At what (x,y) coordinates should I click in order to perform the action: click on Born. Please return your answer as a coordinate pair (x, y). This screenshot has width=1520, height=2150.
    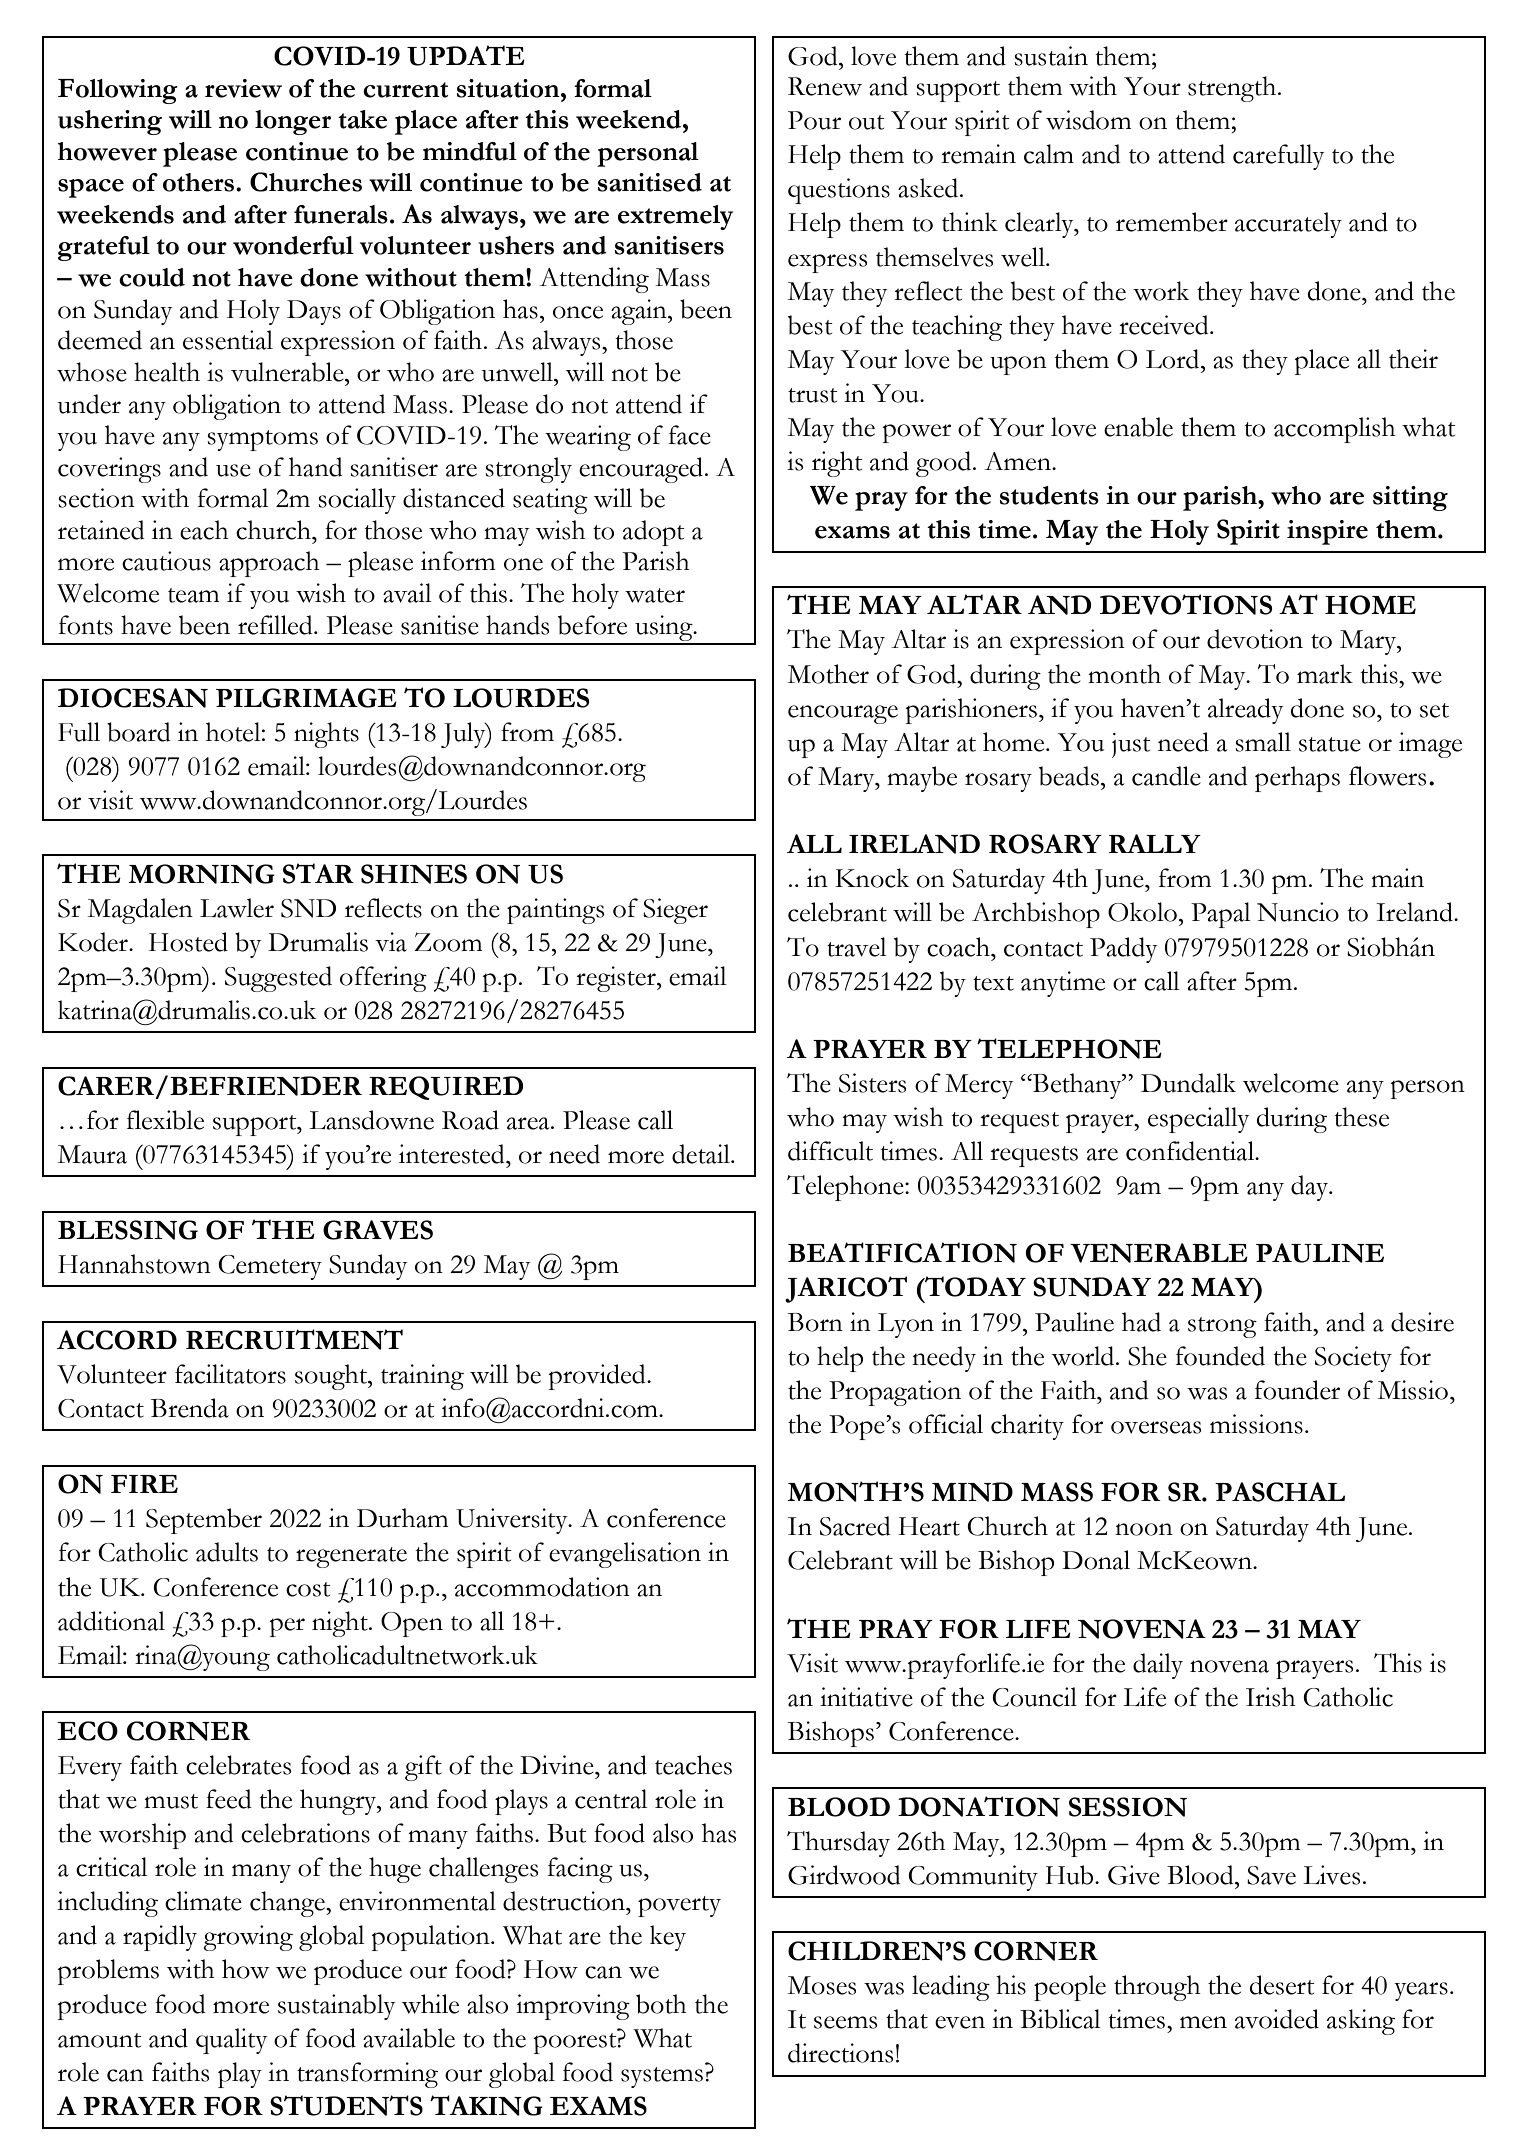
    Looking at the image, I should click on (815, 1322).
